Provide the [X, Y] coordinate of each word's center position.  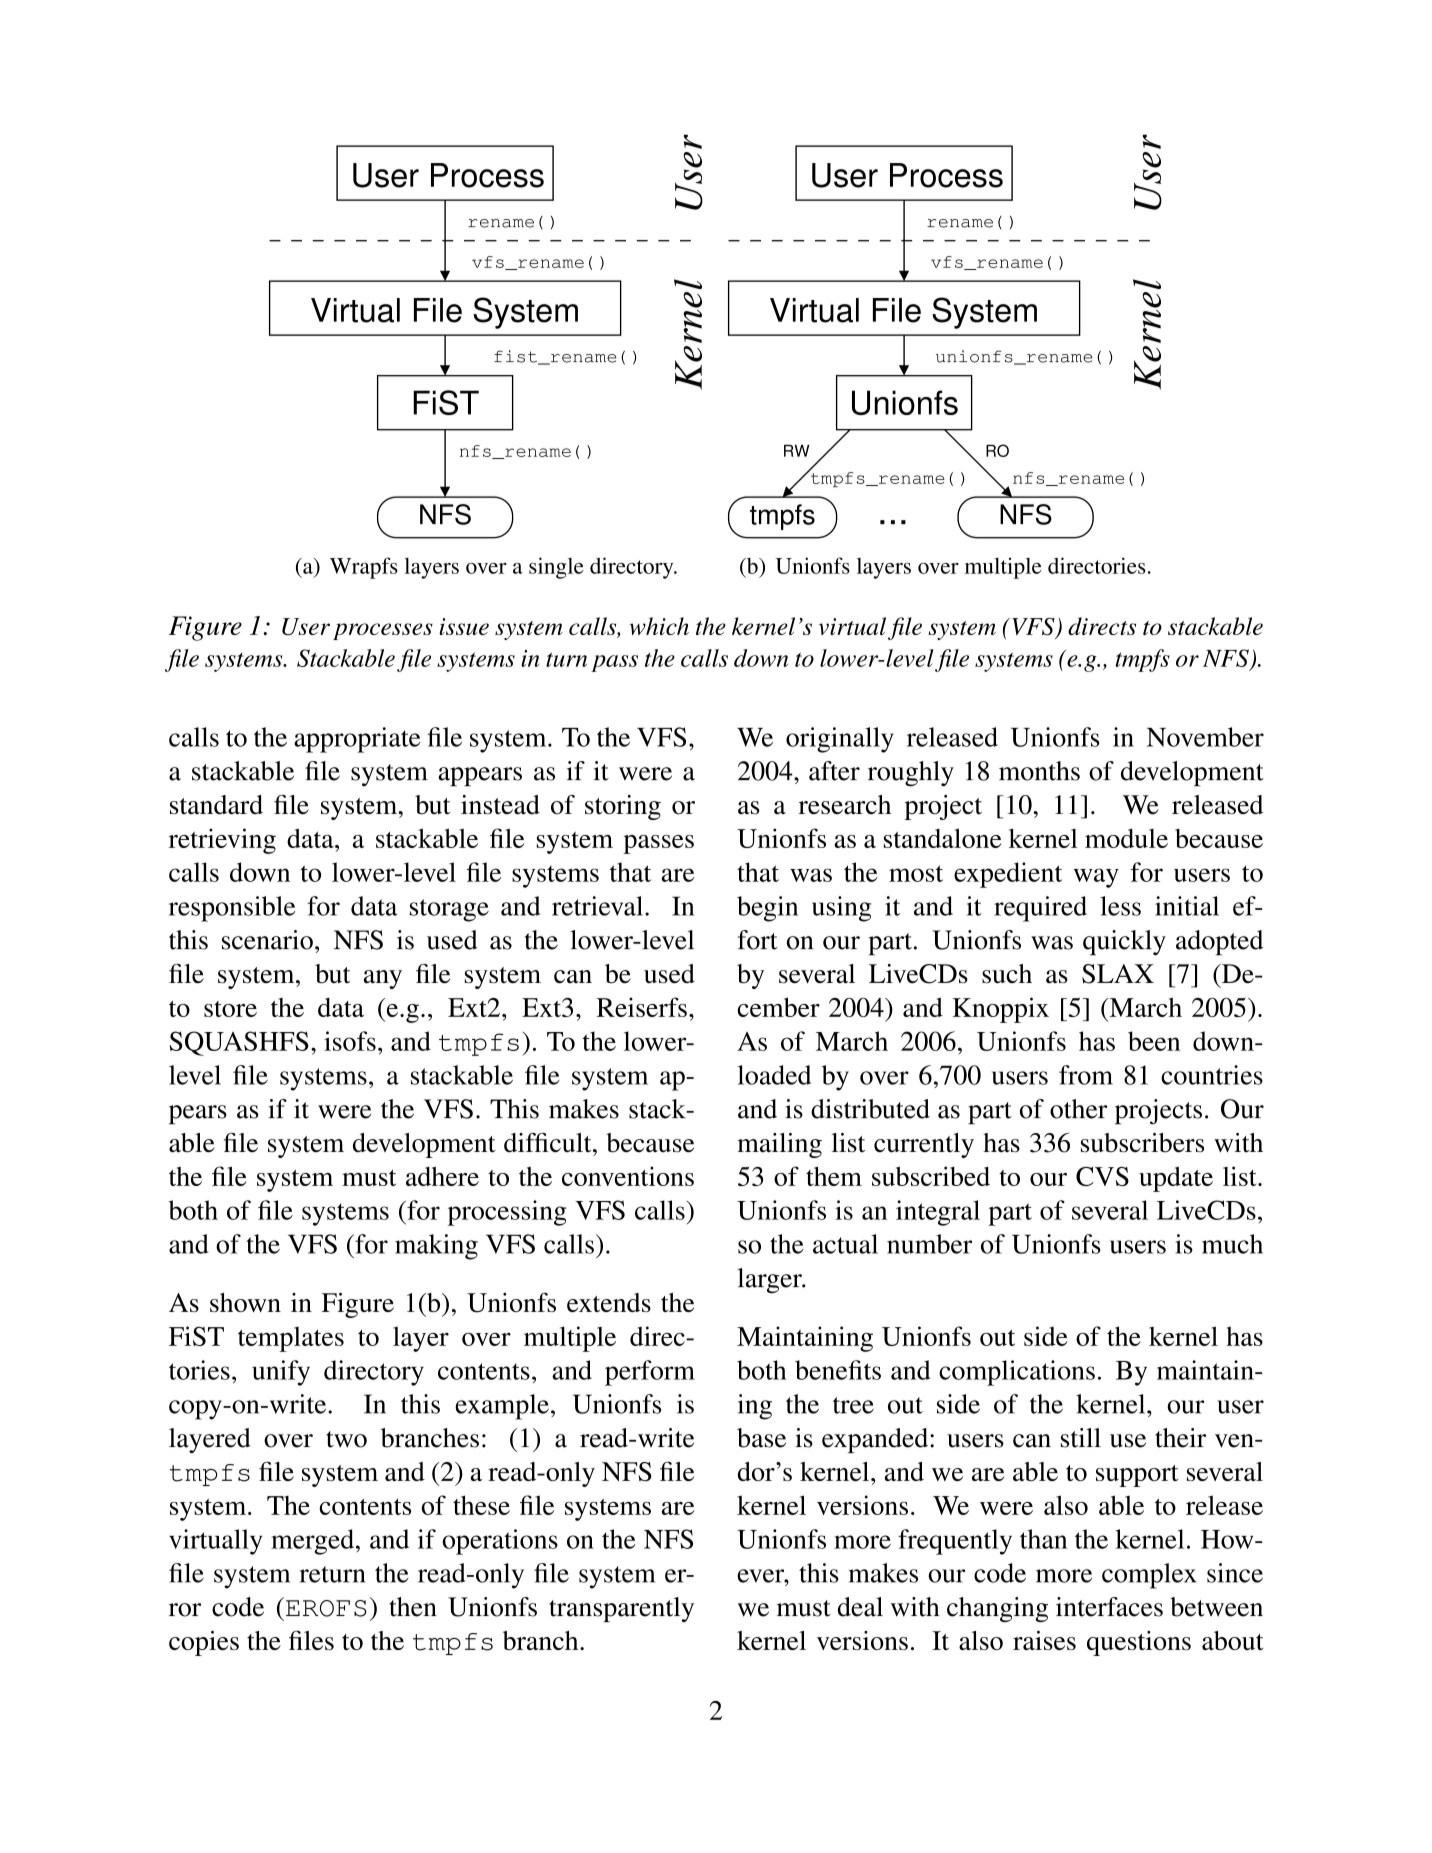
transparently [621, 1609]
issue [464, 626]
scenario [267, 940]
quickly [1124, 943]
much [1232, 1244]
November [1205, 737]
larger [770, 1281]
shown [245, 1302]
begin [767, 909]
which [659, 626]
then [413, 1607]
